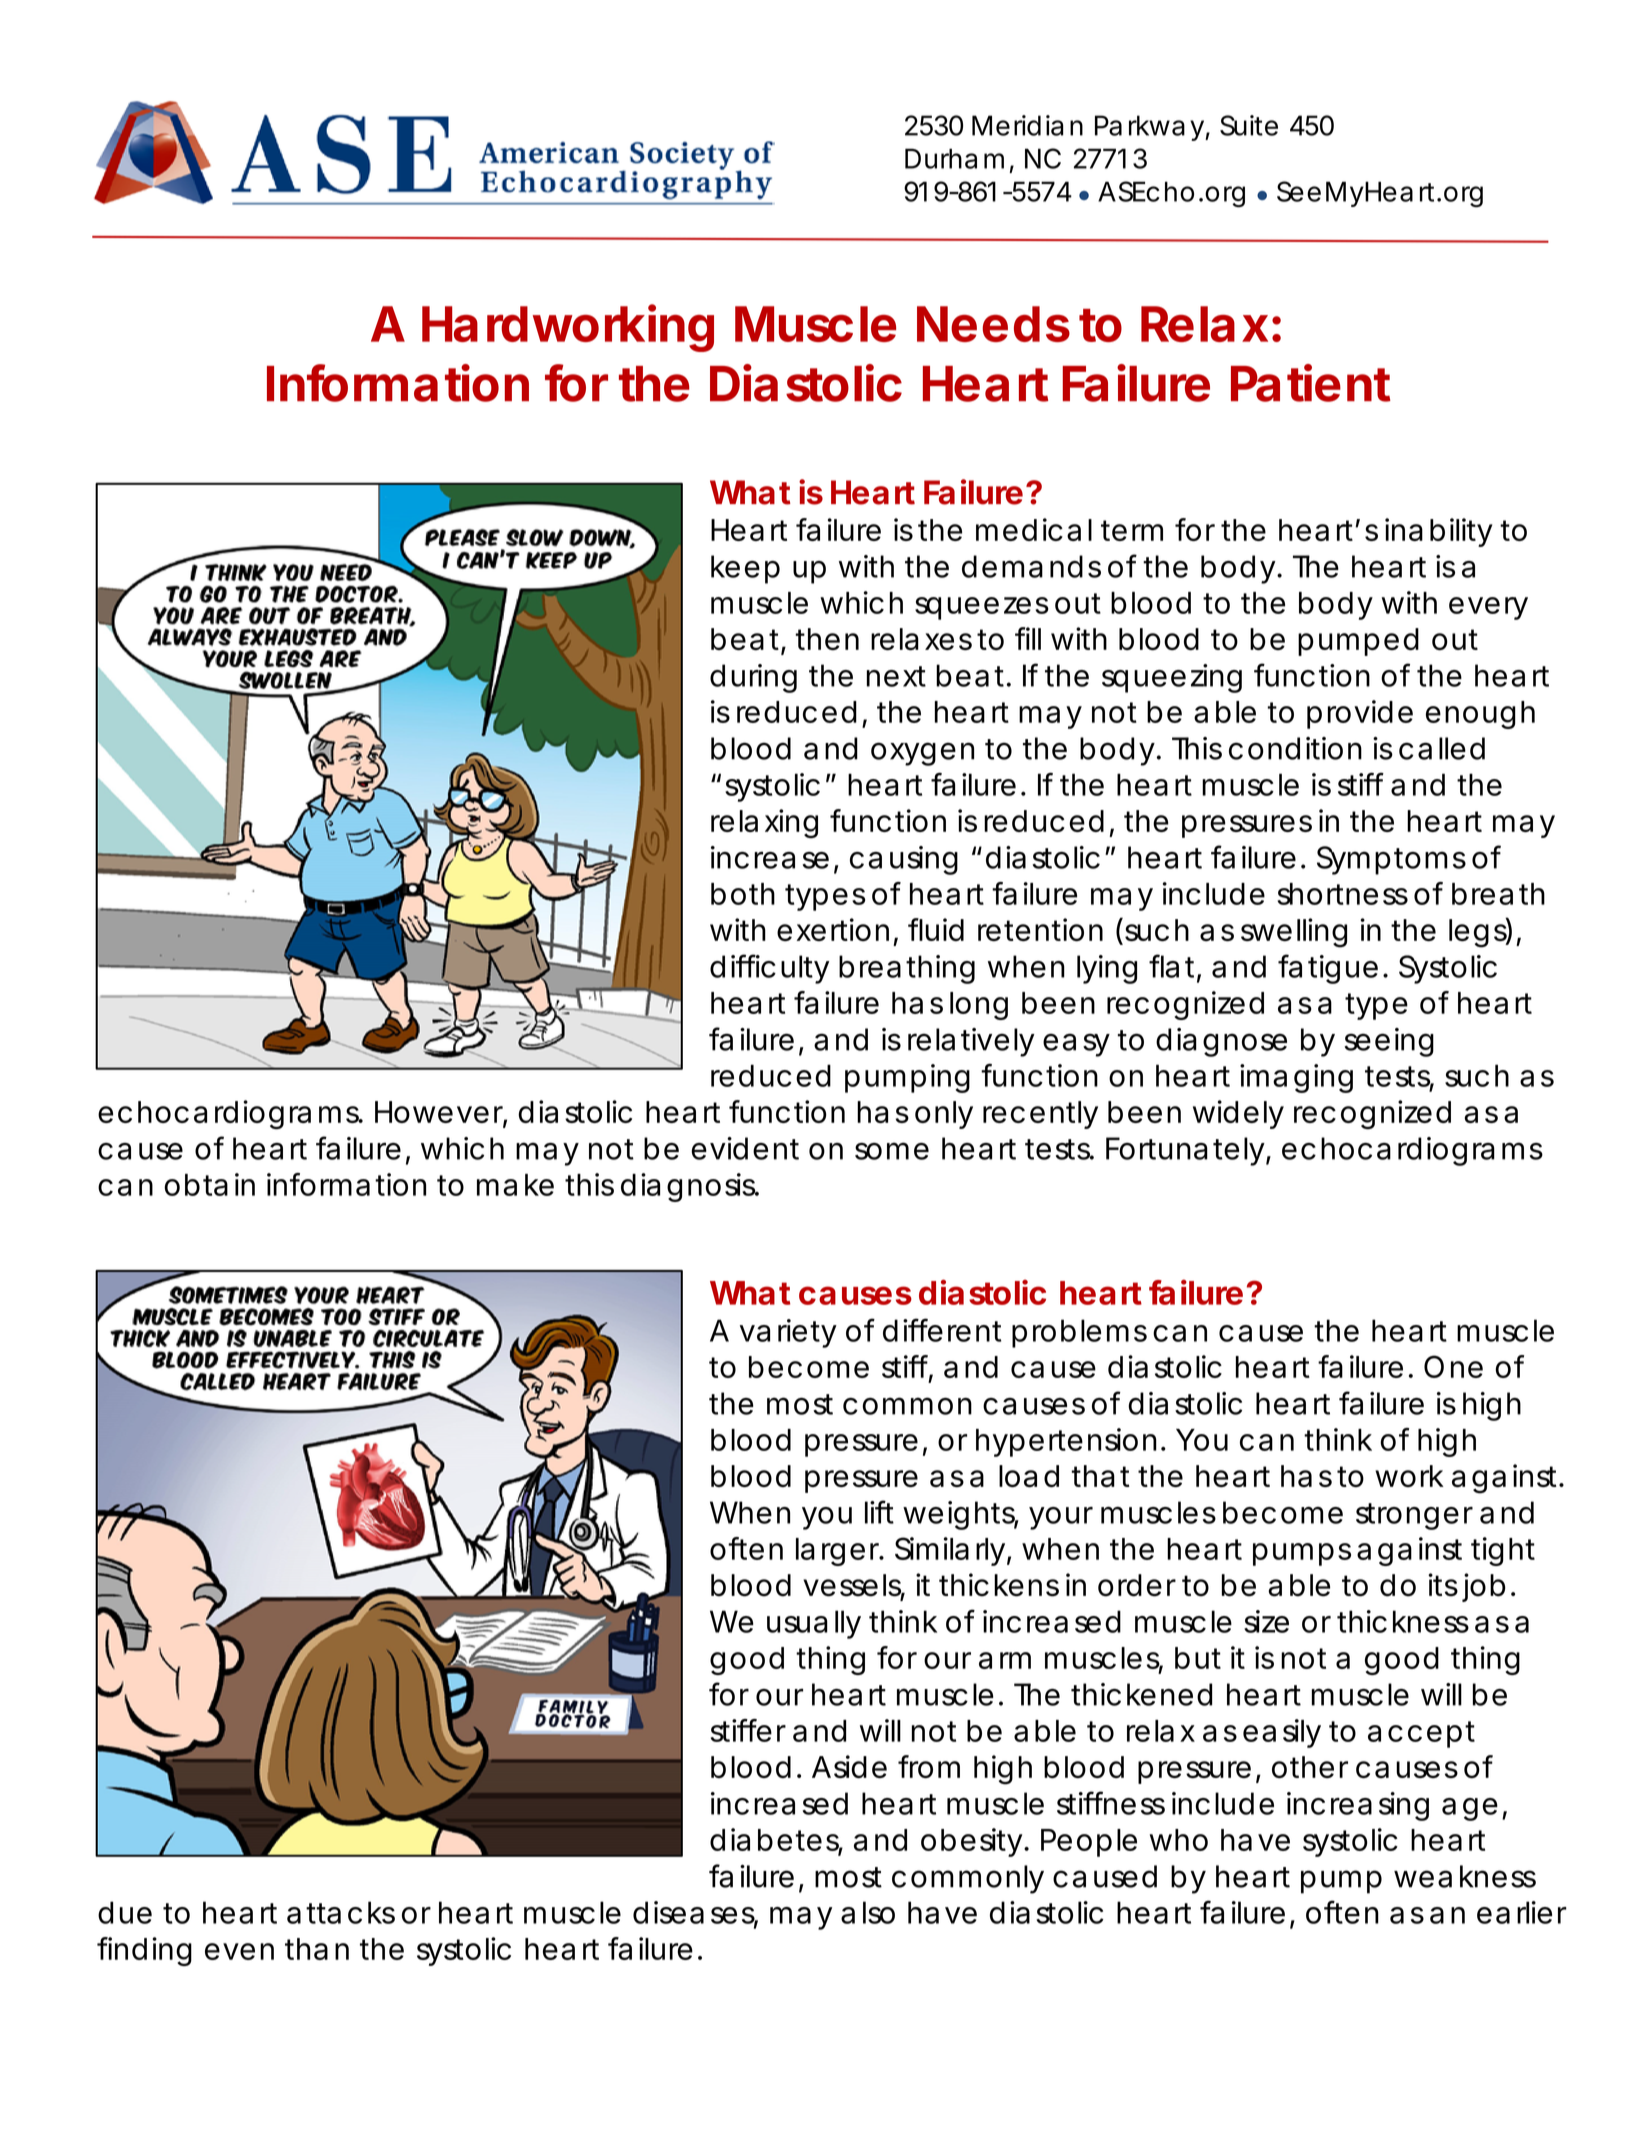  Describe the element at coordinates (1503, 1551) in the screenshot. I see `tight` at that location.
